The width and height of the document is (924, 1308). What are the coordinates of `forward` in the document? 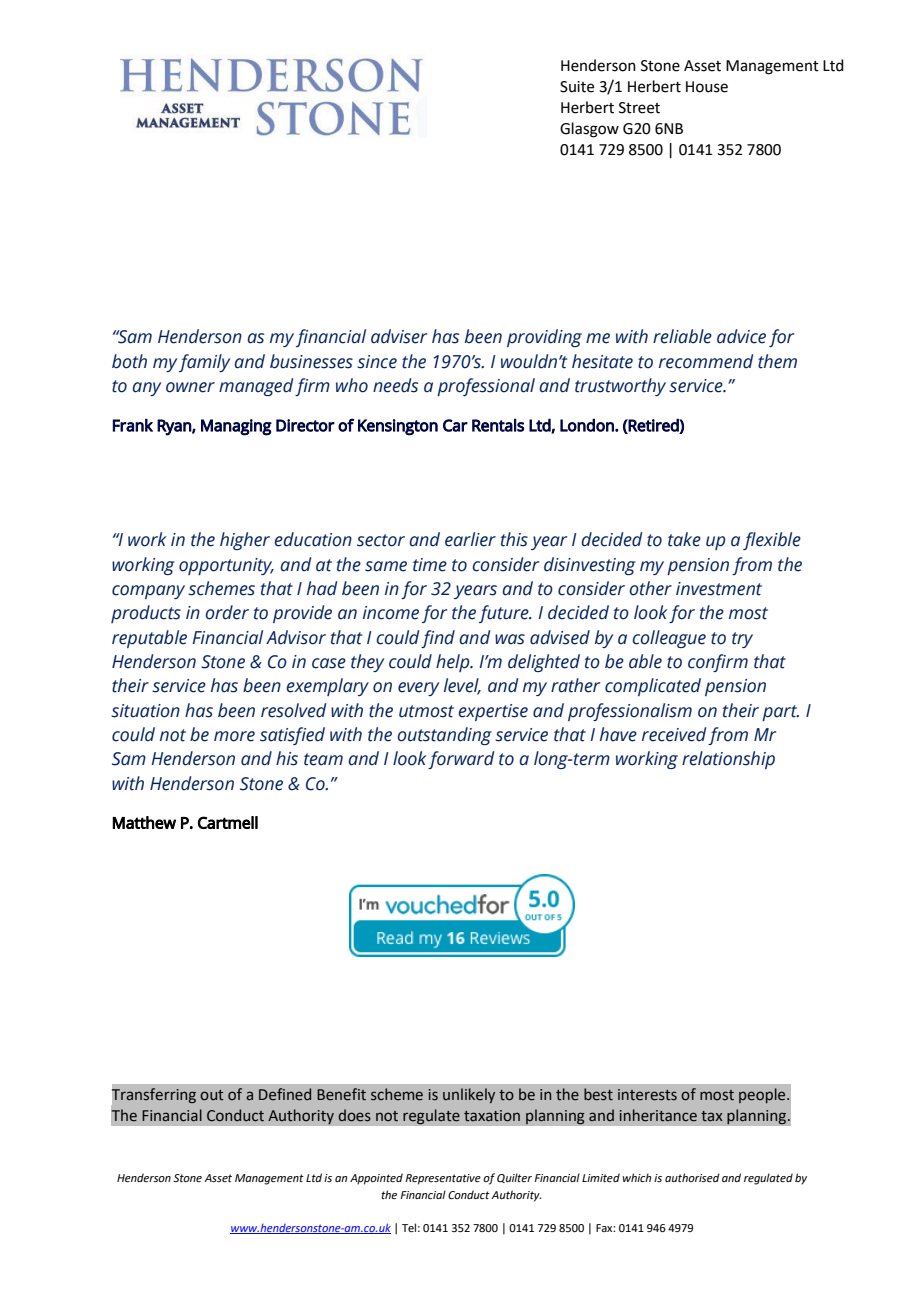 It's located at (461, 760).
